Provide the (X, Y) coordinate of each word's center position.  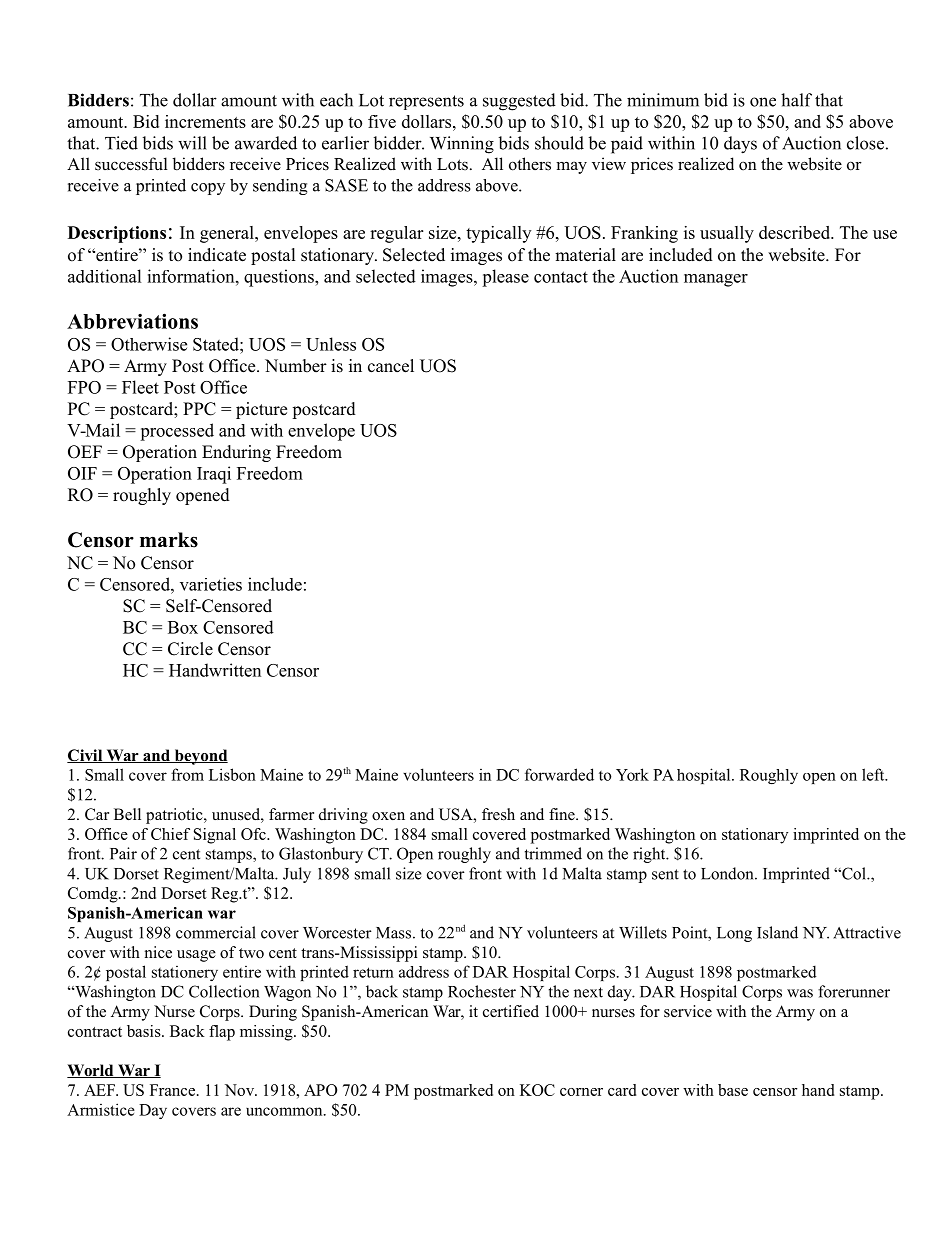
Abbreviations (132, 321)
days (740, 145)
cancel (391, 366)
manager (716, 280)
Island (777, 932)
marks (169, 540)
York (632, 774)
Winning (462, 145)
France (174, 1090)
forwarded (559, 774)
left (874, 774)
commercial (216, 932)
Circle (190, 649)
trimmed (553, 853)
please (505, 278)
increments (205, 121)
